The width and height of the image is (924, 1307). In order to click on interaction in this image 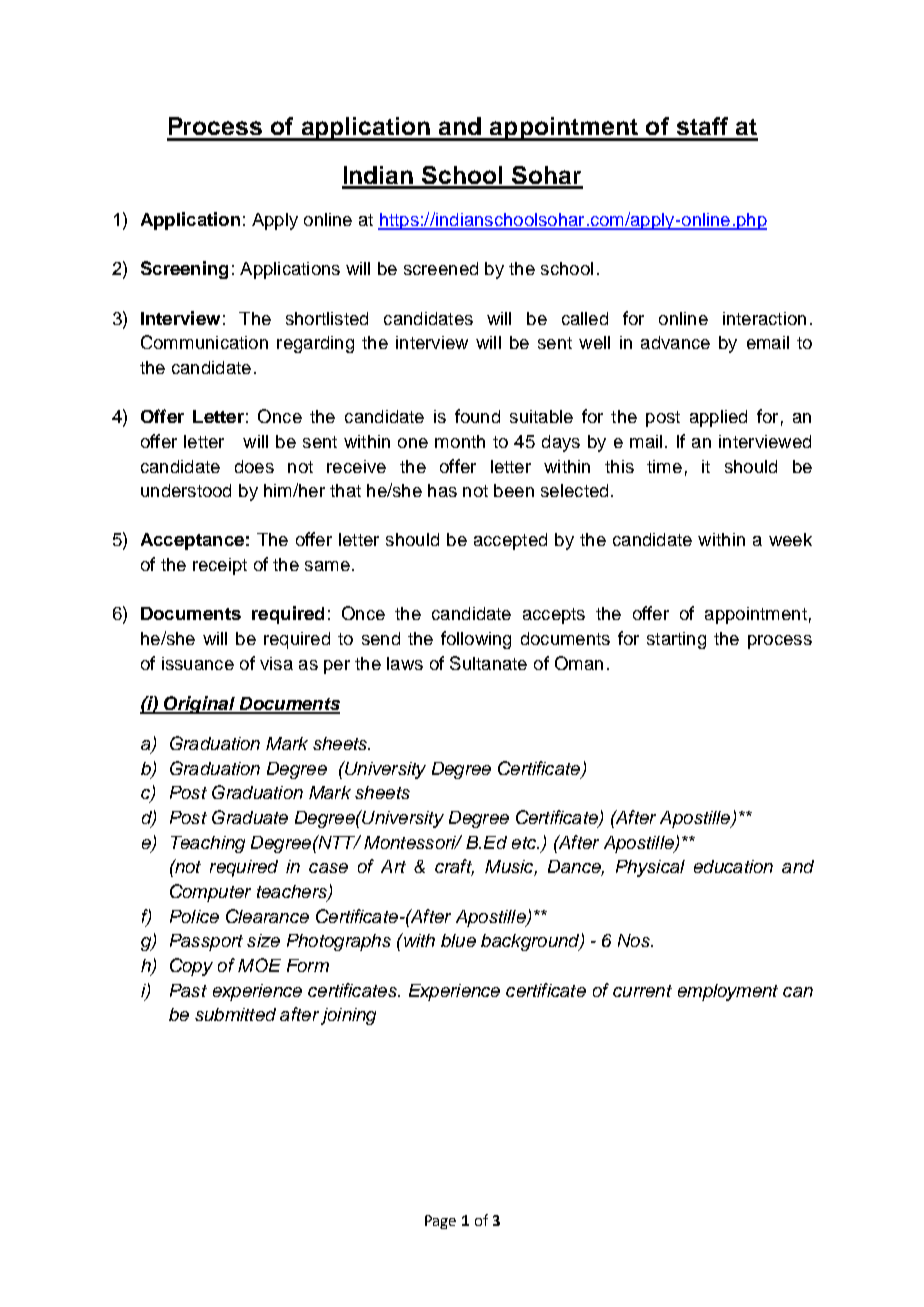, I will do `click(764, 318)`.
